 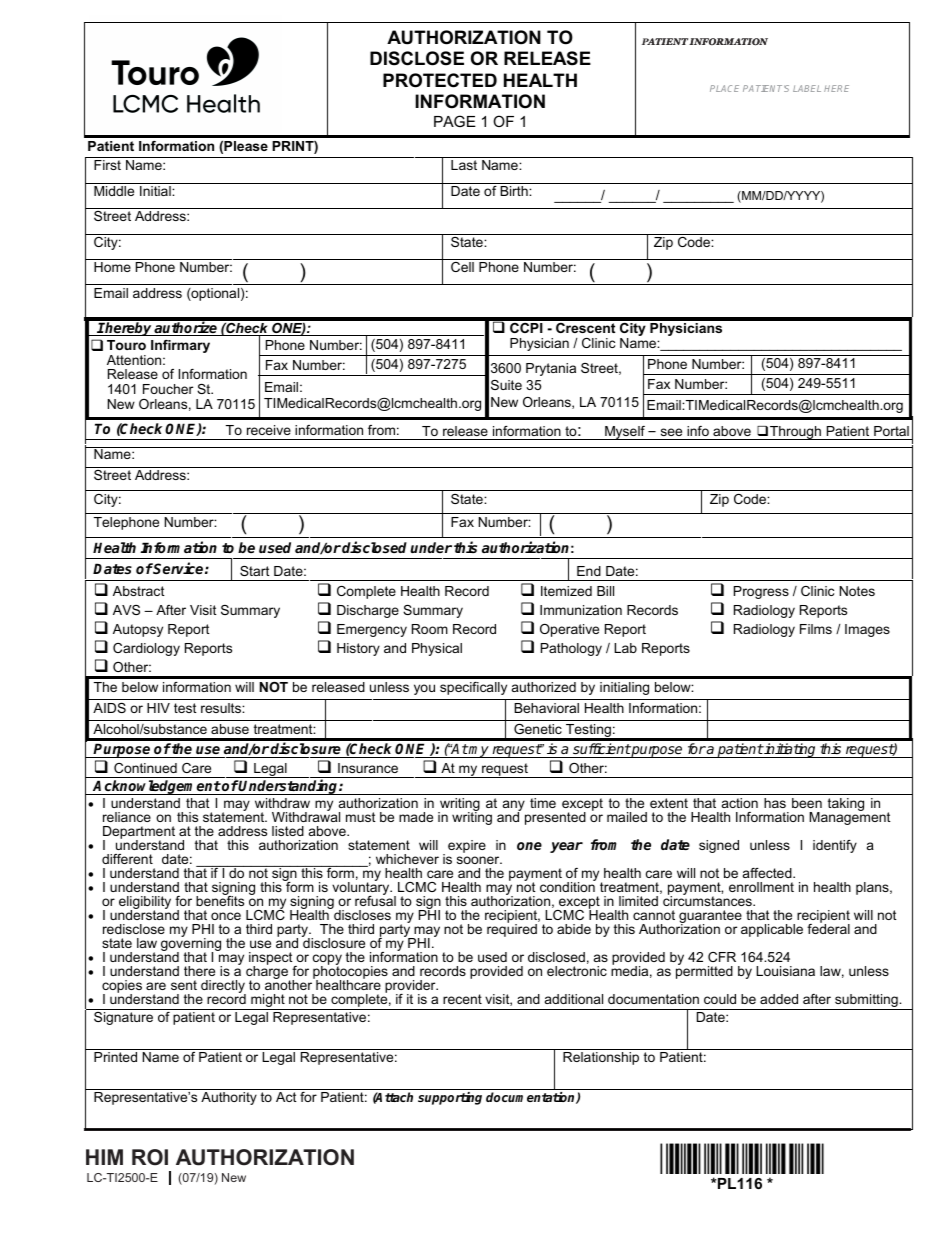 I want to click on added, so click(x=779, y=999).
